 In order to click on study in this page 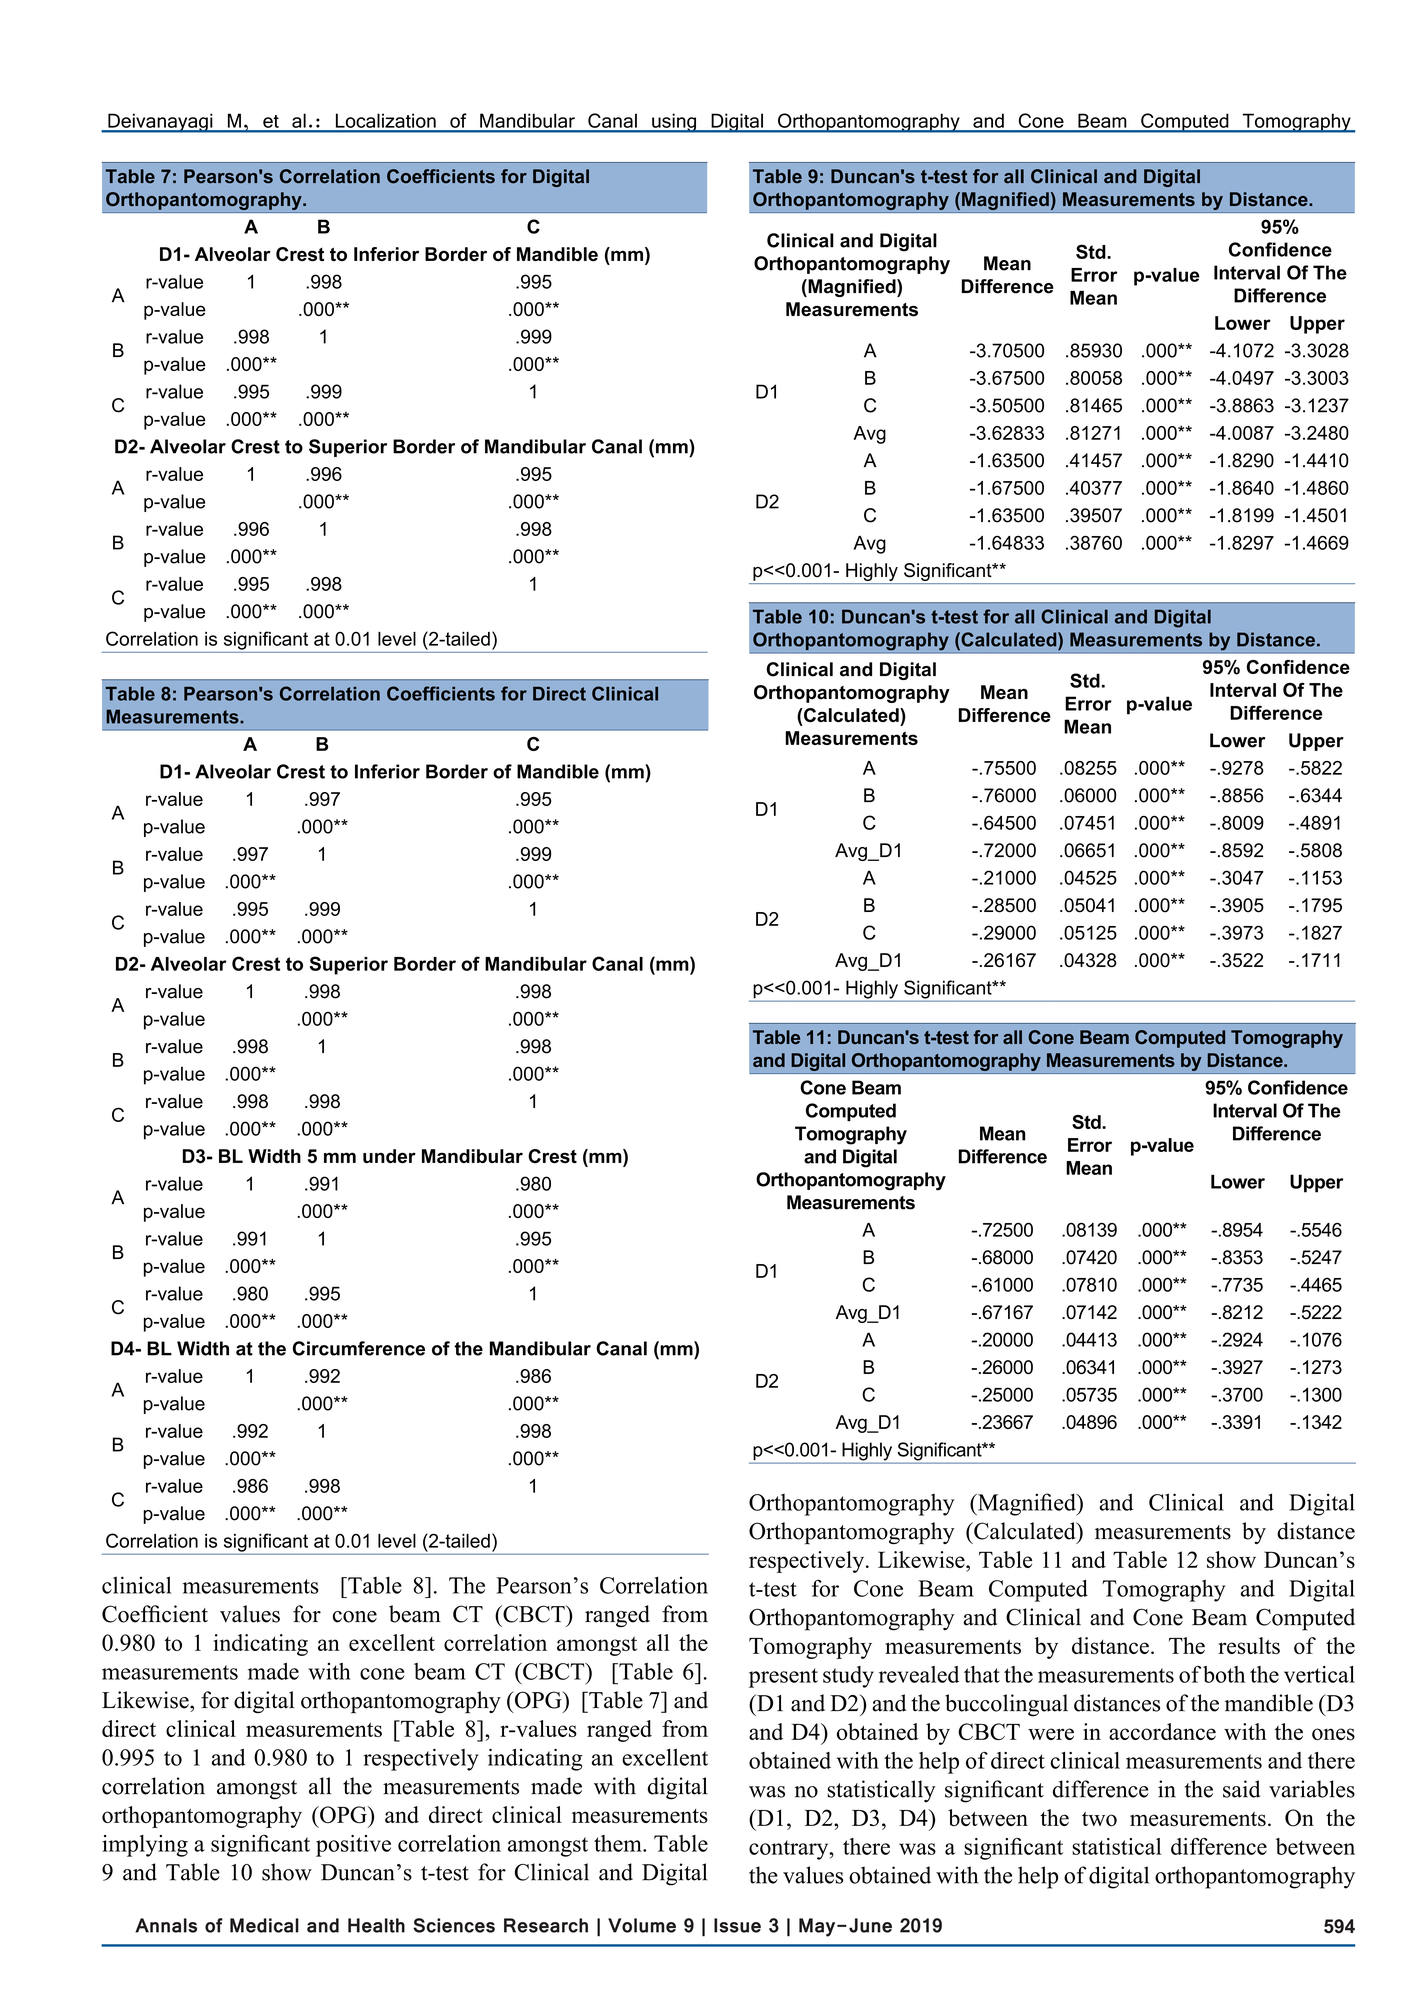, I will do `click(848, 1677)`.
